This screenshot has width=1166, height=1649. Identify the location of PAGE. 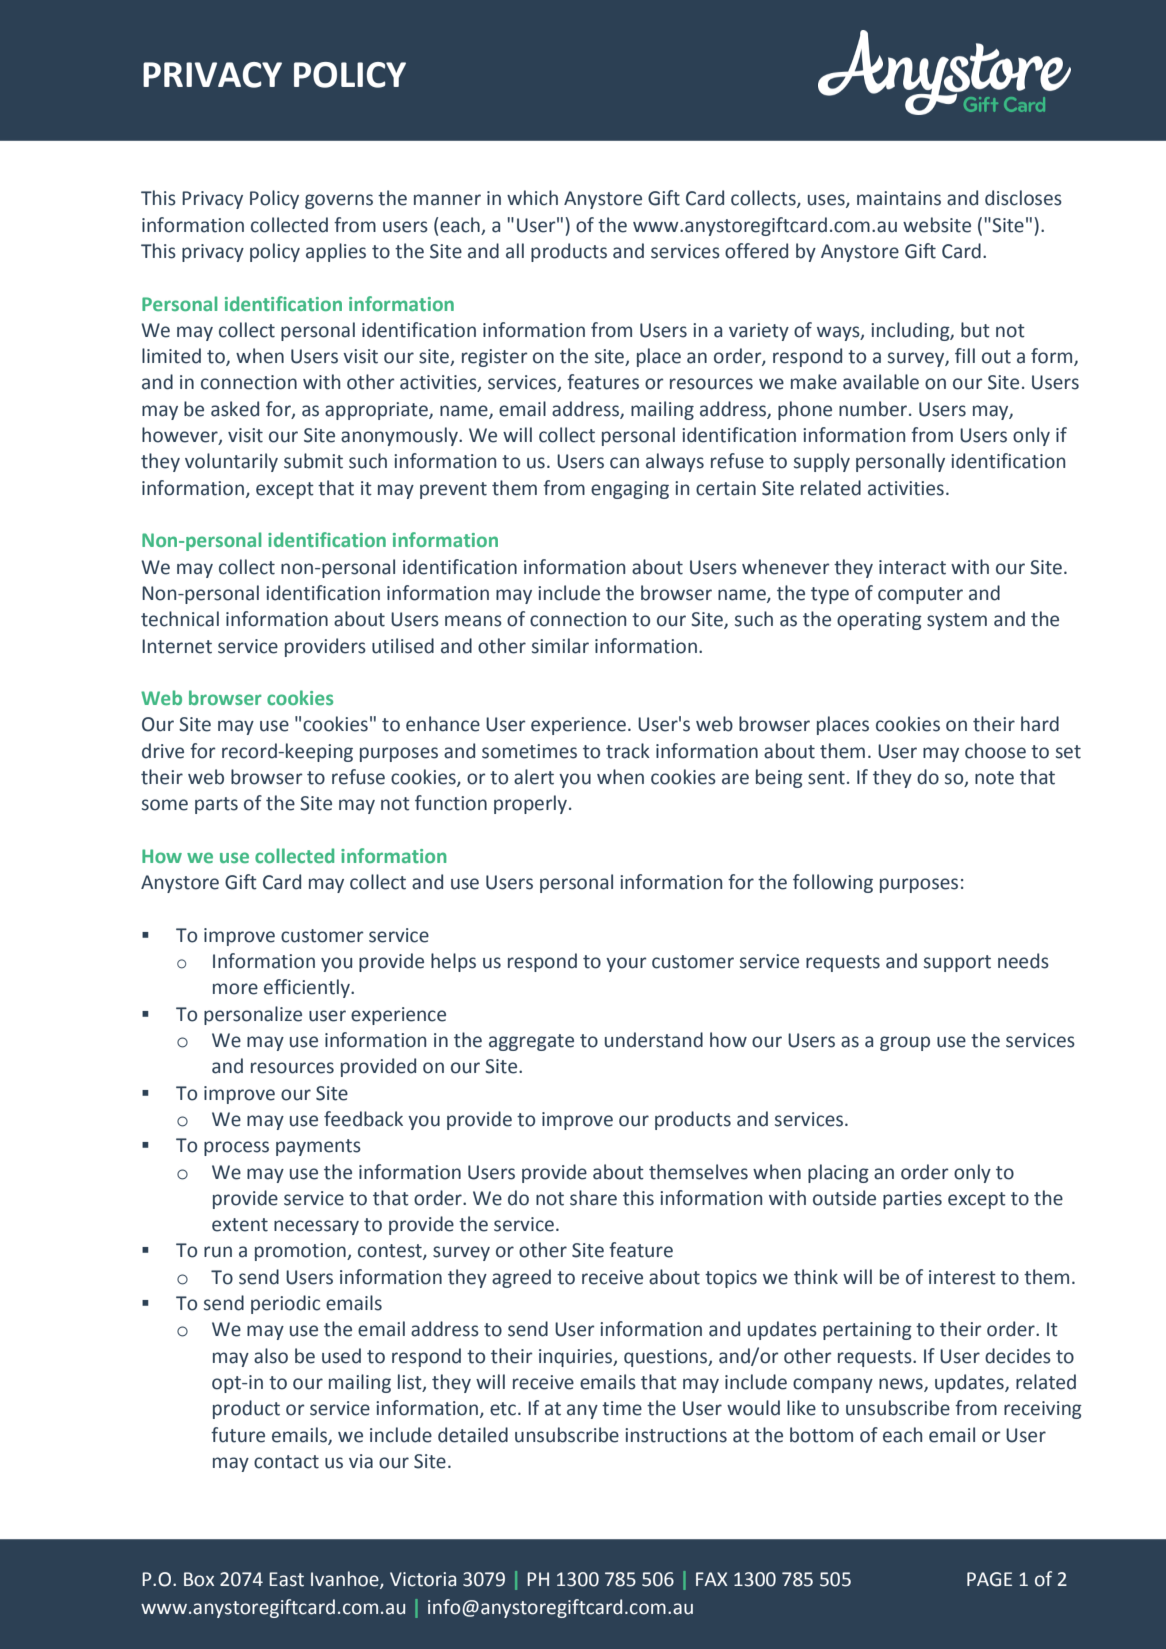
(989, 1579).
